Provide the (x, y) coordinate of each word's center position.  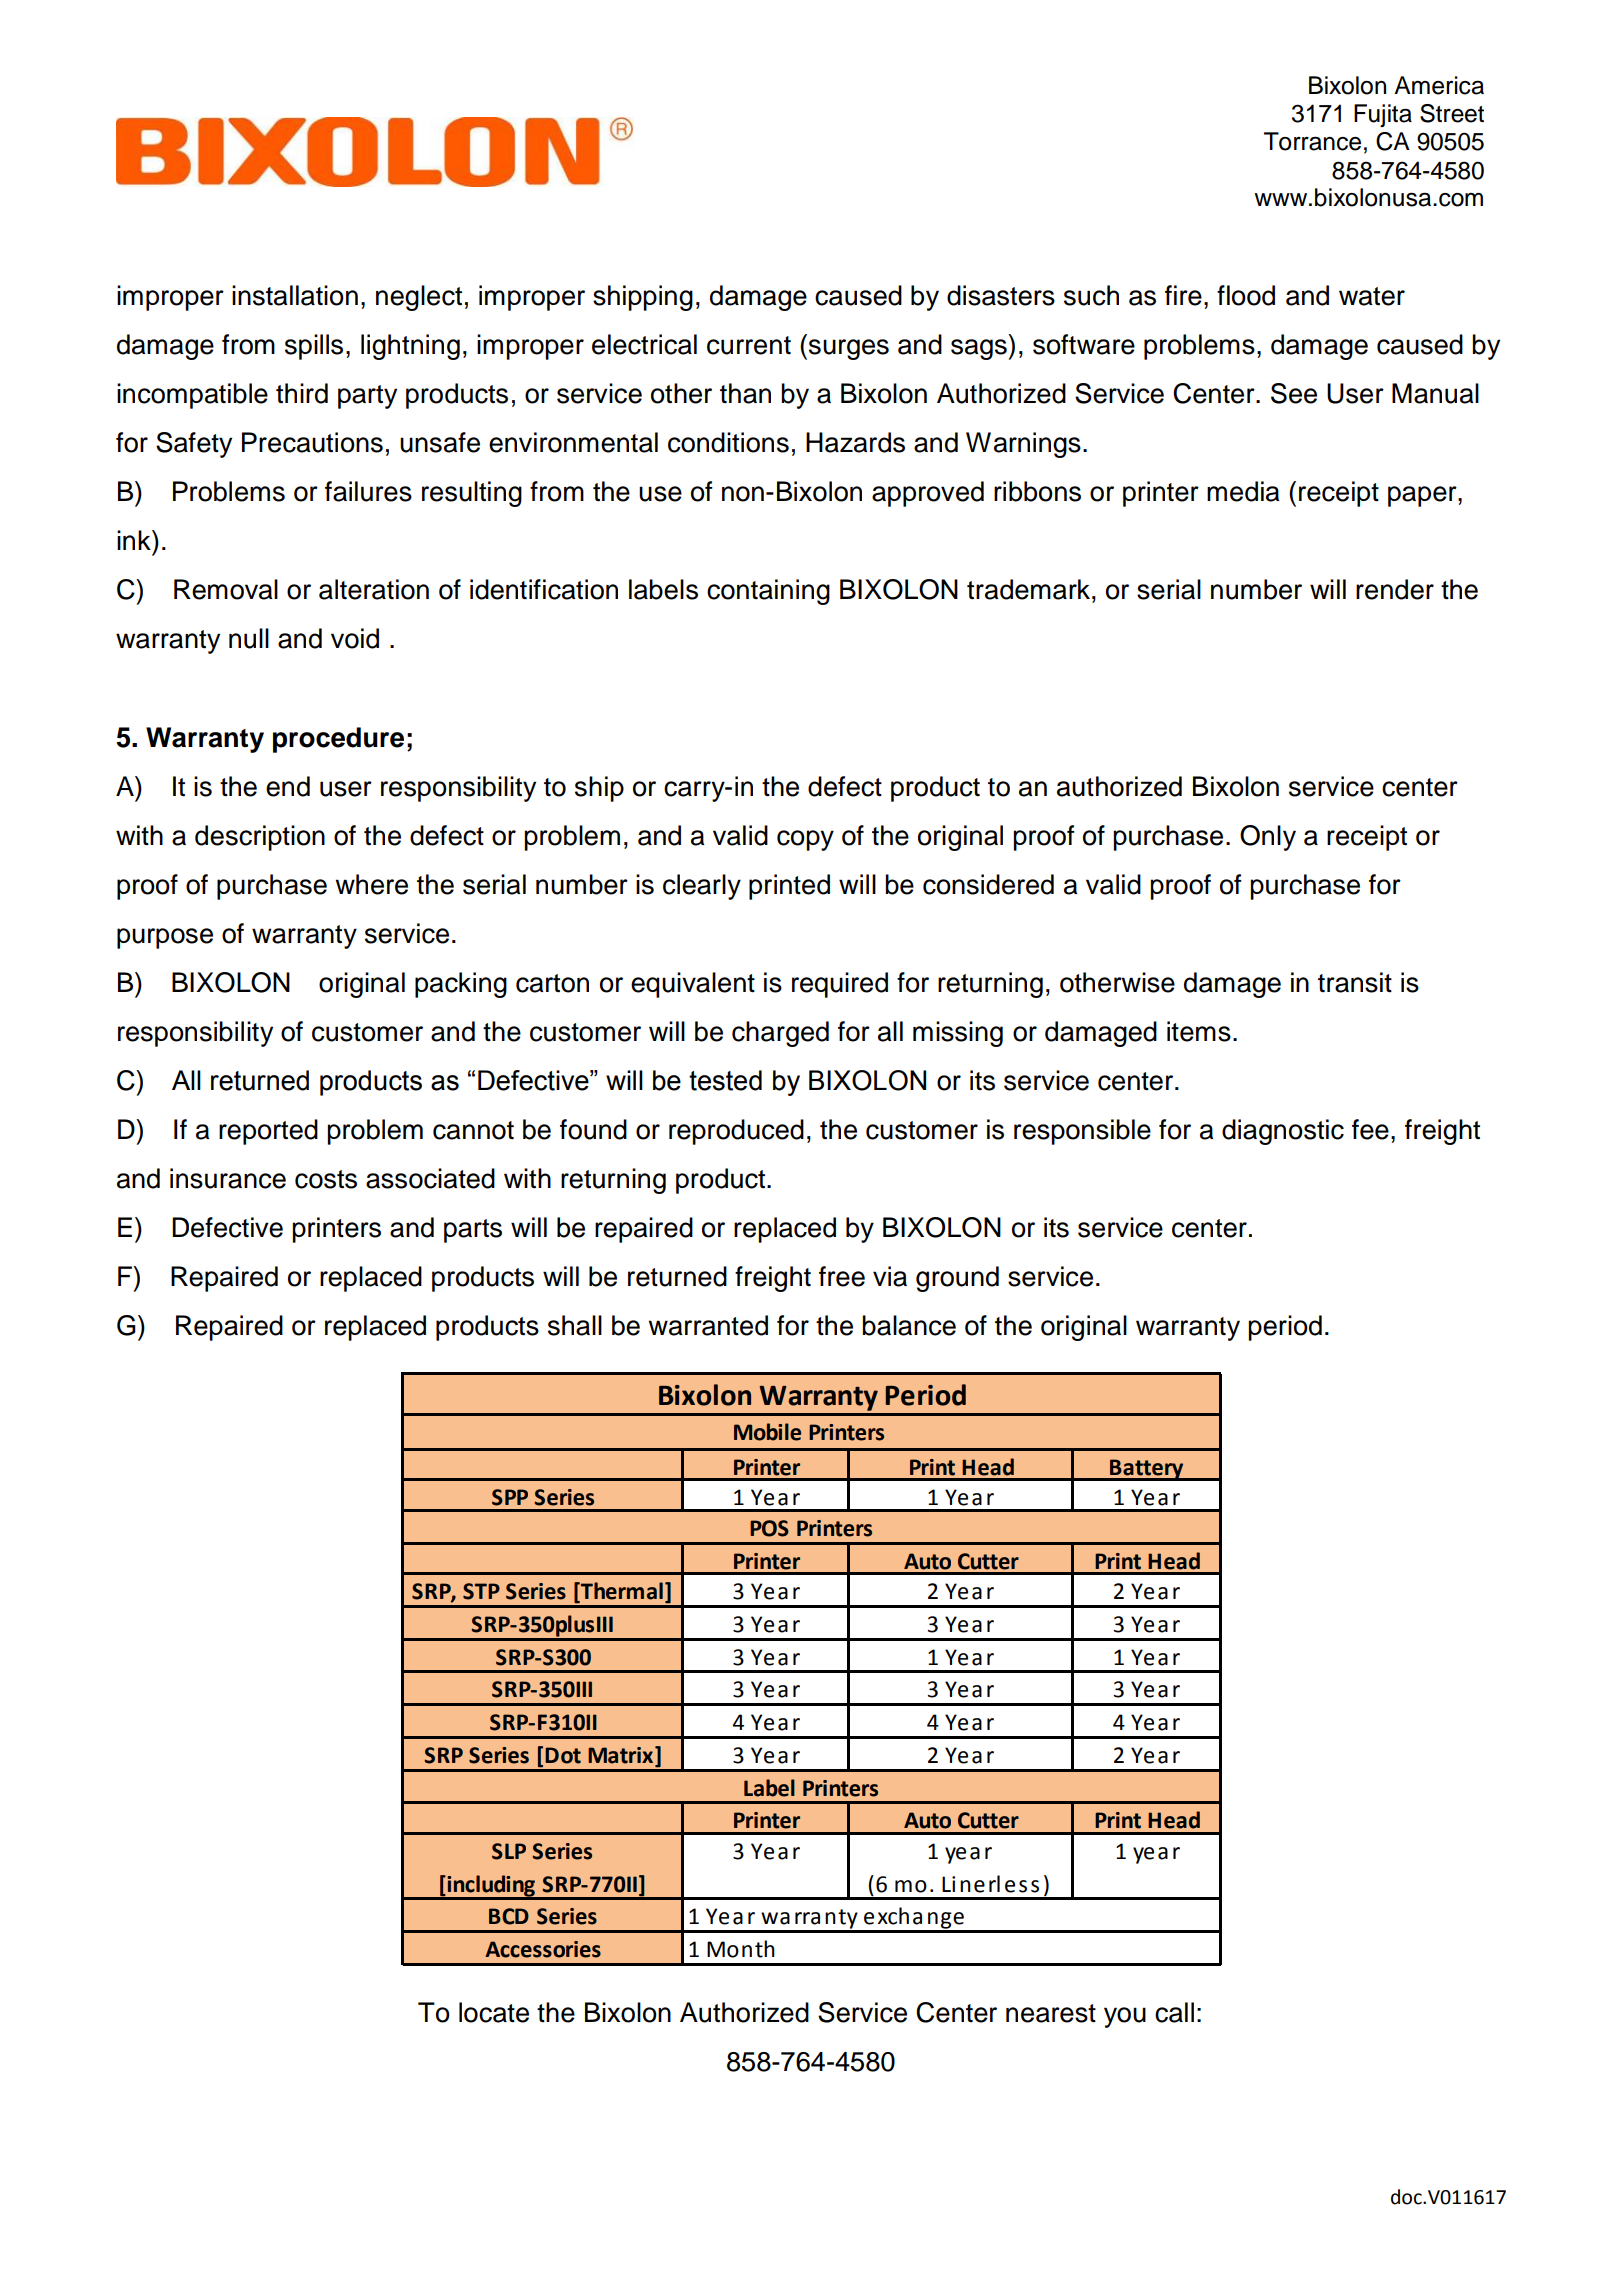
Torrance (1312, 141)
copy (805, 840)
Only (1268, 838)
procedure (338, 740)
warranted (708, 1325)
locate (494, 2012)
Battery (1147, 1470)
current (749, 345)
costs (326, 1179)
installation (295, 295)
